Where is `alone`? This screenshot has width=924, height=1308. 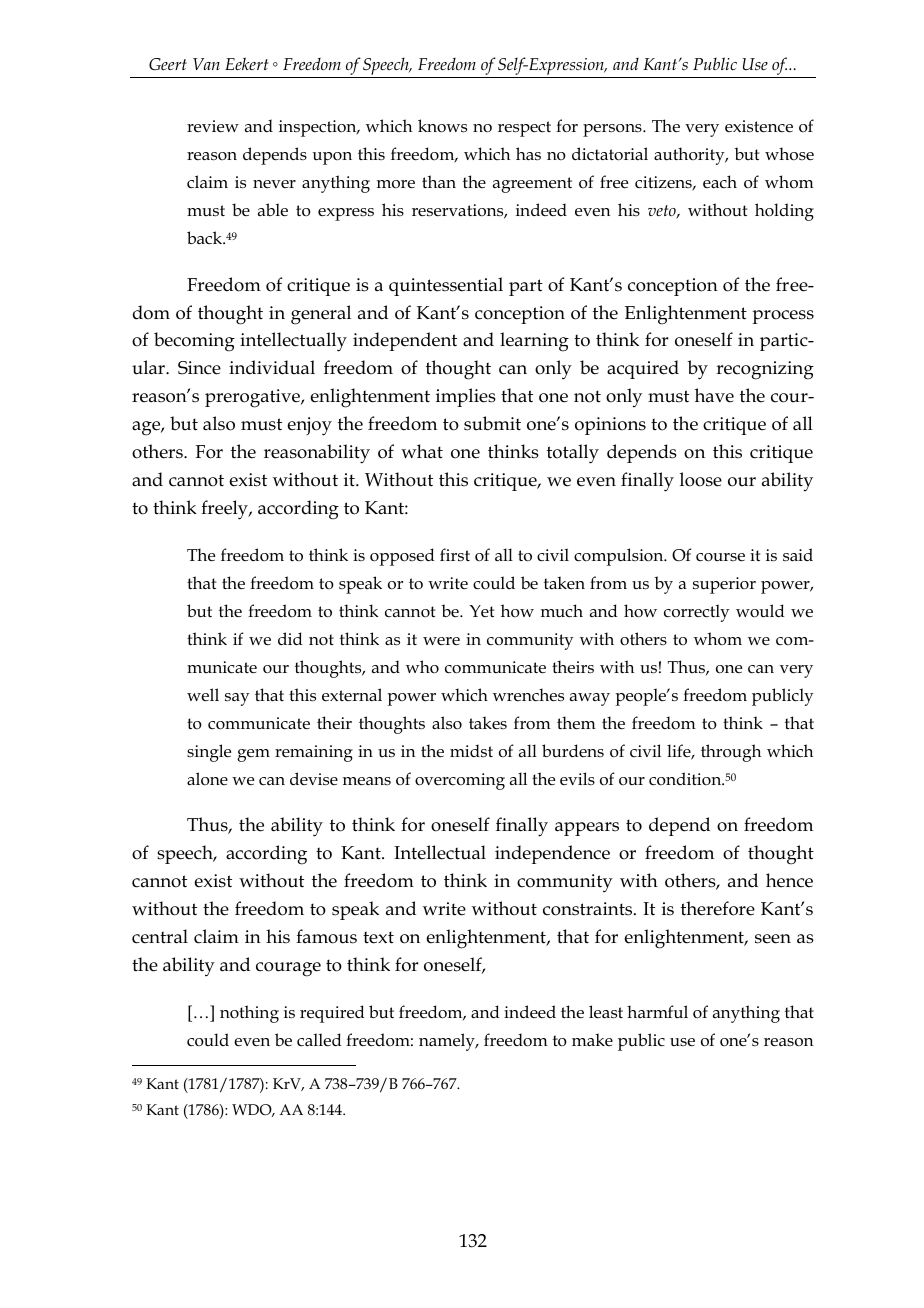
alone is located at coordinates (207, 778).
